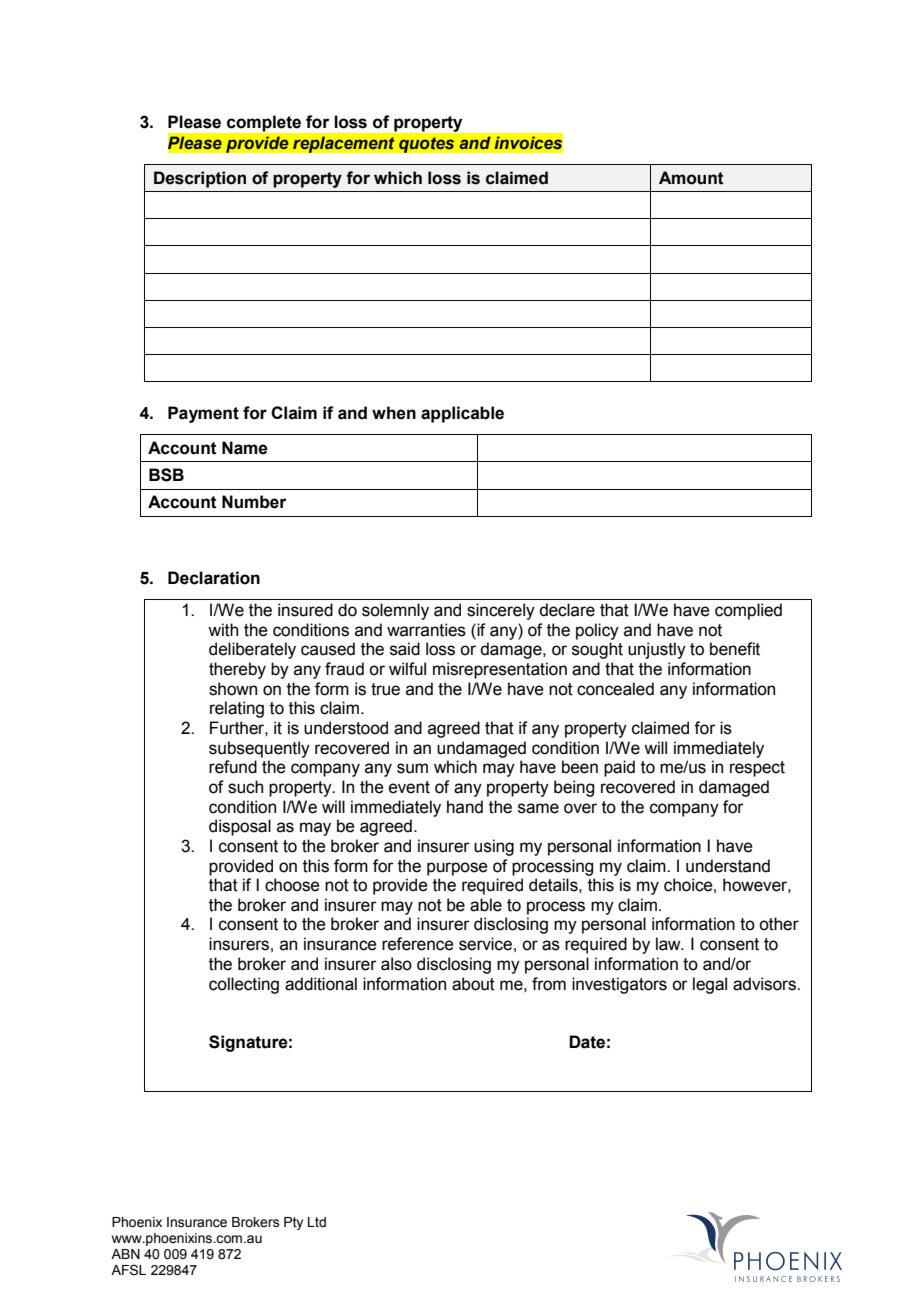 This image has height=1308, width=924. What do you see at coordinates (244, 985) in the image?
I see `collecting` at bounding box center [244, 985].
